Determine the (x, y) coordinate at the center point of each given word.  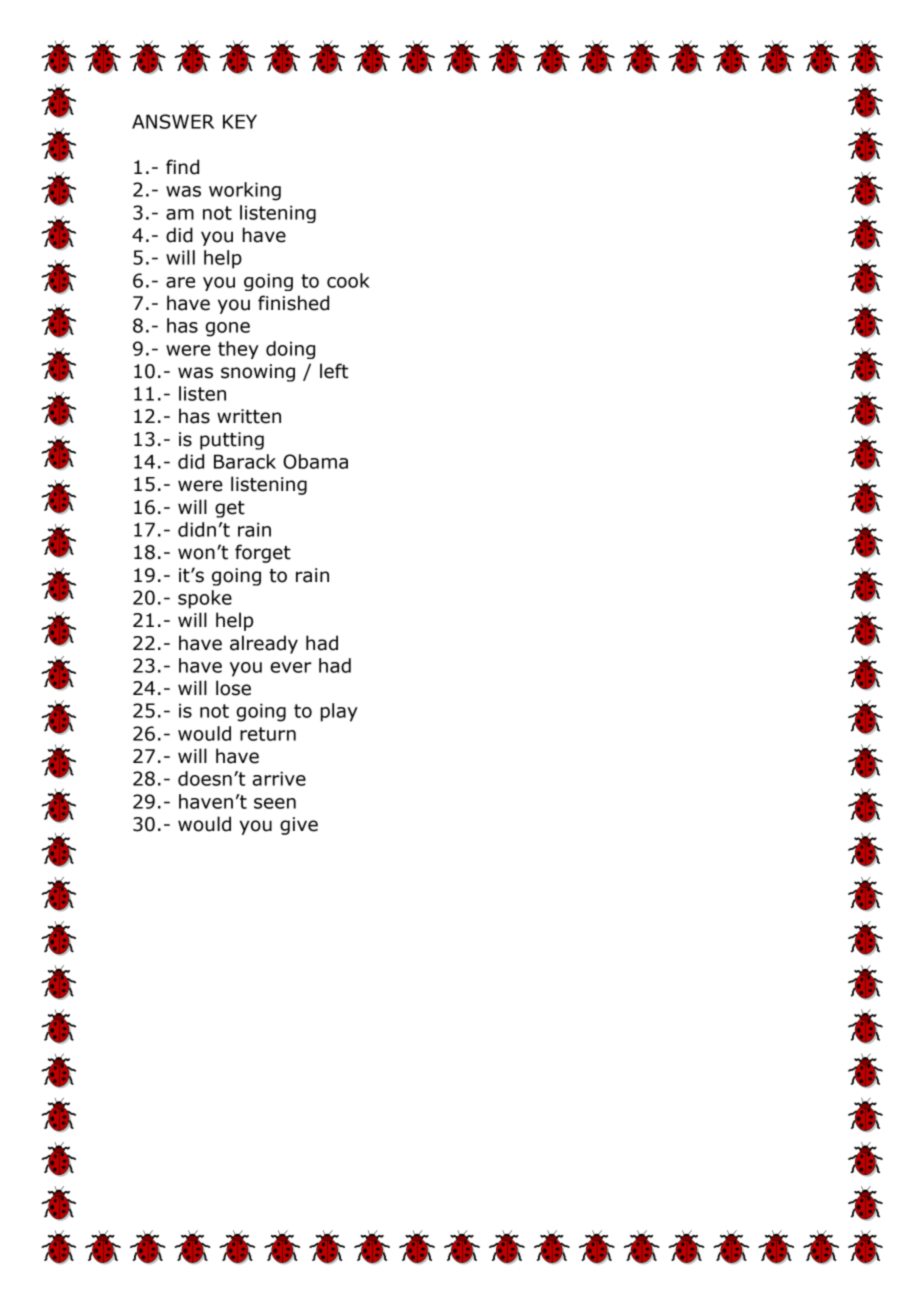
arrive (279, 778)
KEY (240, 121)
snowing (258, 373)
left (334, 371)
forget (263, 553)
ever (291, 667)
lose (233, 688)
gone (227, 329)
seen (275, 803)
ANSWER (173, 121)
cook (348, 280)
